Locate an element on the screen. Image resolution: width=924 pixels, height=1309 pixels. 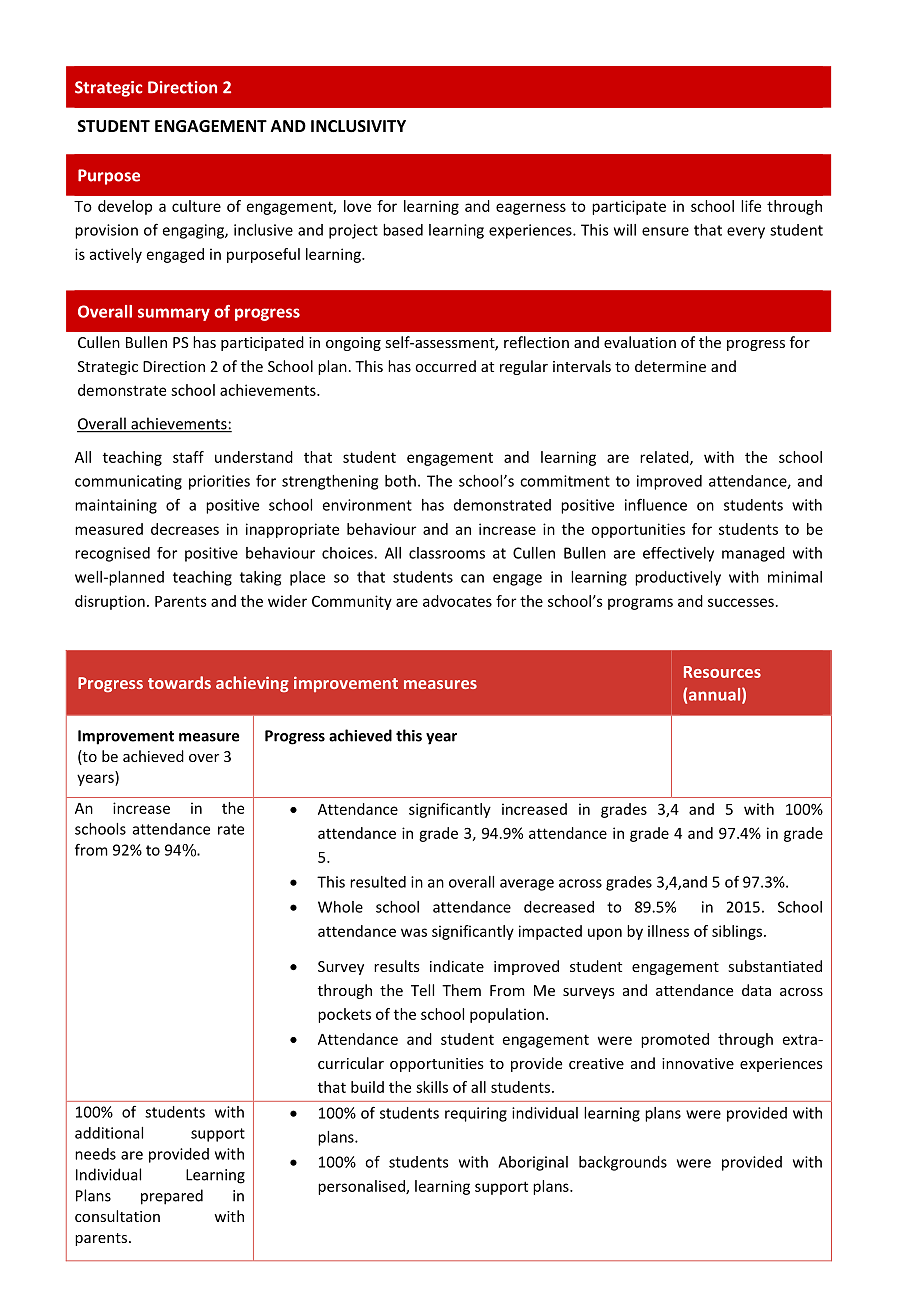
decreases is located at coordinates (185, 529).
